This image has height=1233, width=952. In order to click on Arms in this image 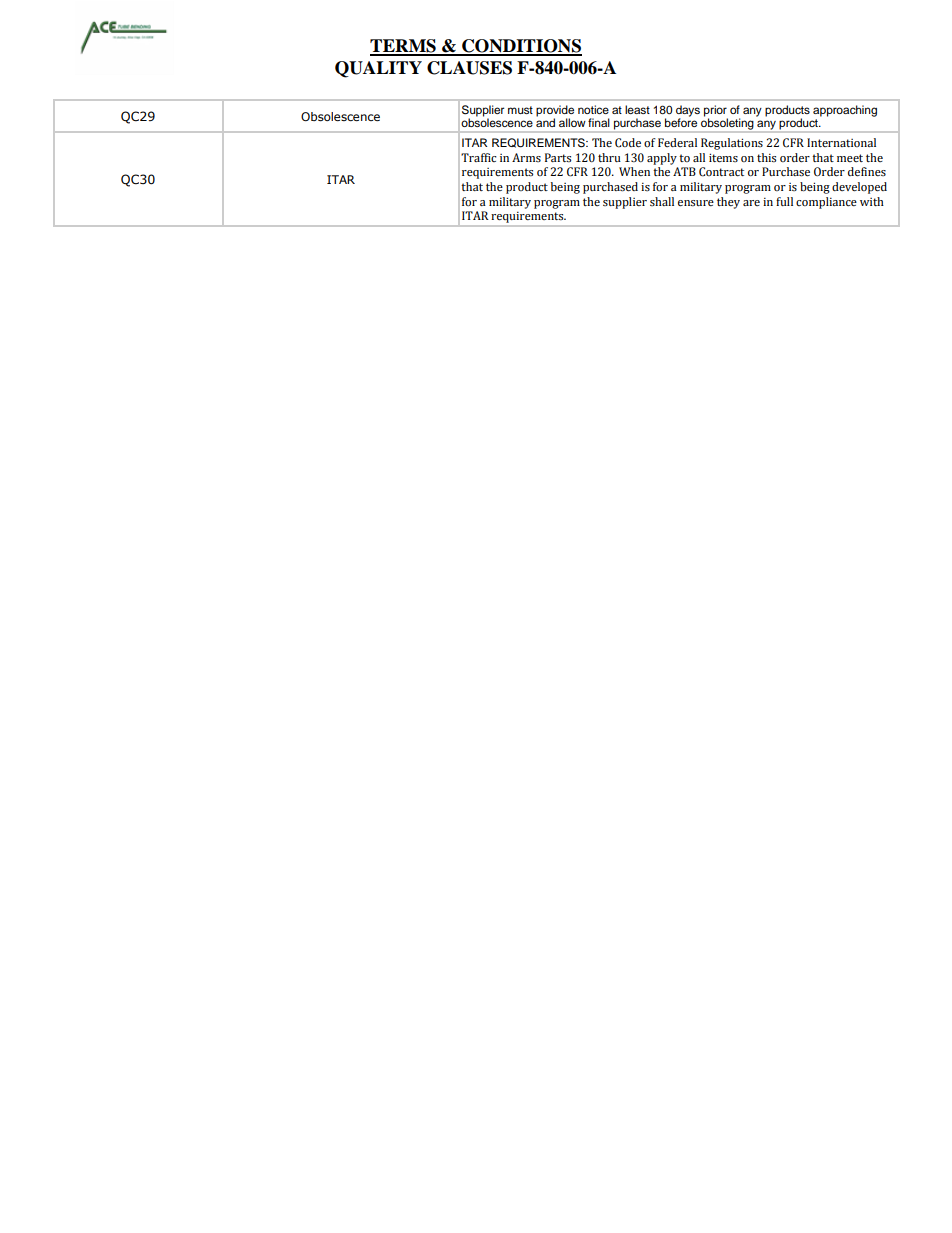, I will do `click(526, 157)`.
